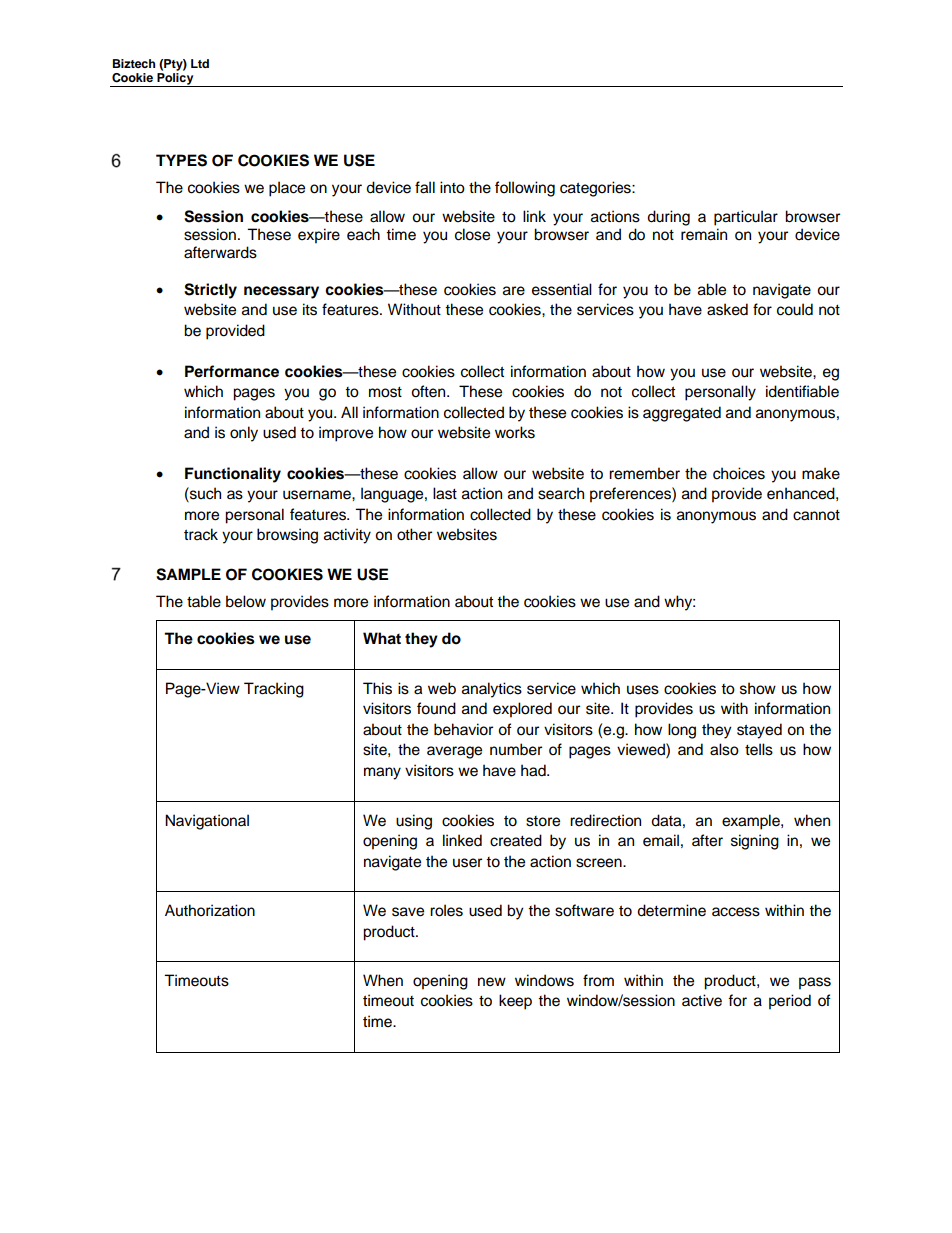 This screenshot has width=952, height=1233. Describe the element at coordinates (200, 63) in the screenshot. I see `Ltd` at that location.
